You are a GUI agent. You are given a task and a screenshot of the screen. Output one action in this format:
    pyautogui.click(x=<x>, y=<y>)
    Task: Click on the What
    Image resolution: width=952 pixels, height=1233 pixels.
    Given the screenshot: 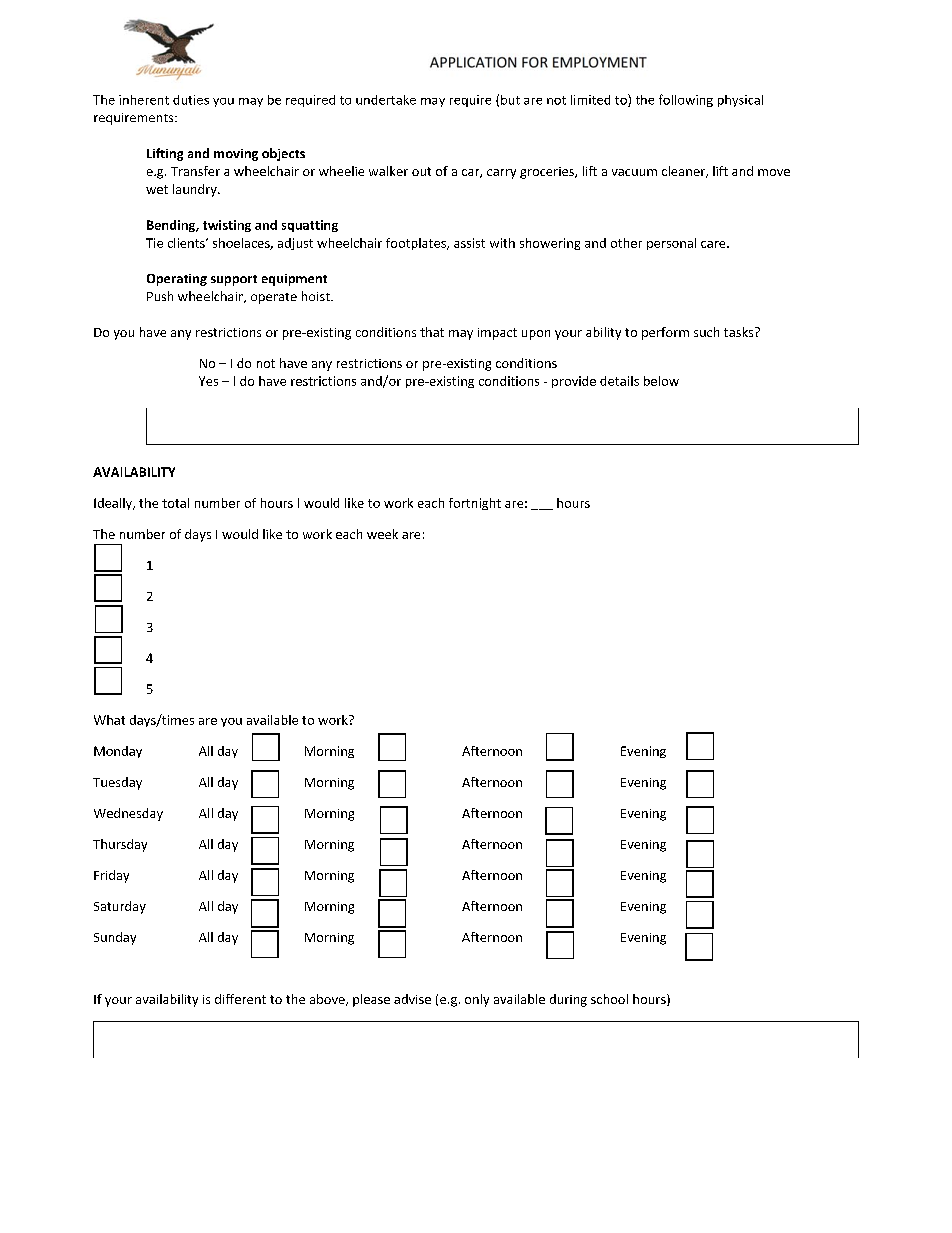 What is the action you would take?
    pyautogui.click(x=109, y=720)
